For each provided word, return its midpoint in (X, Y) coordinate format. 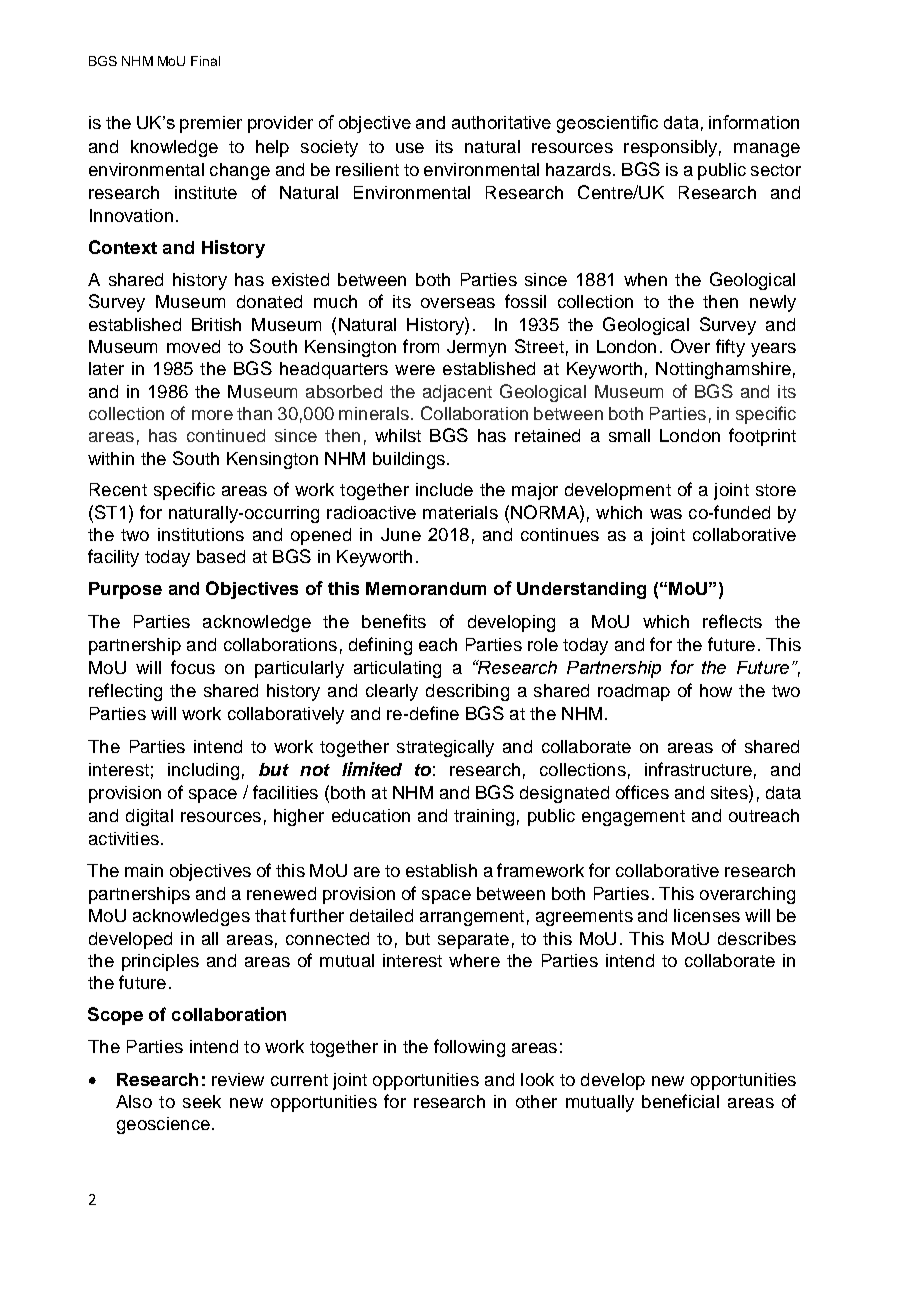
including (203, 771)
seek (202, 1101)
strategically (445, 748)
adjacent (457, 393)
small (629, 435)
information (754, 122)
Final (205, 61)
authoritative (501, 122)
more (212, 415)
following (469, 1048)
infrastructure (698, 769)
